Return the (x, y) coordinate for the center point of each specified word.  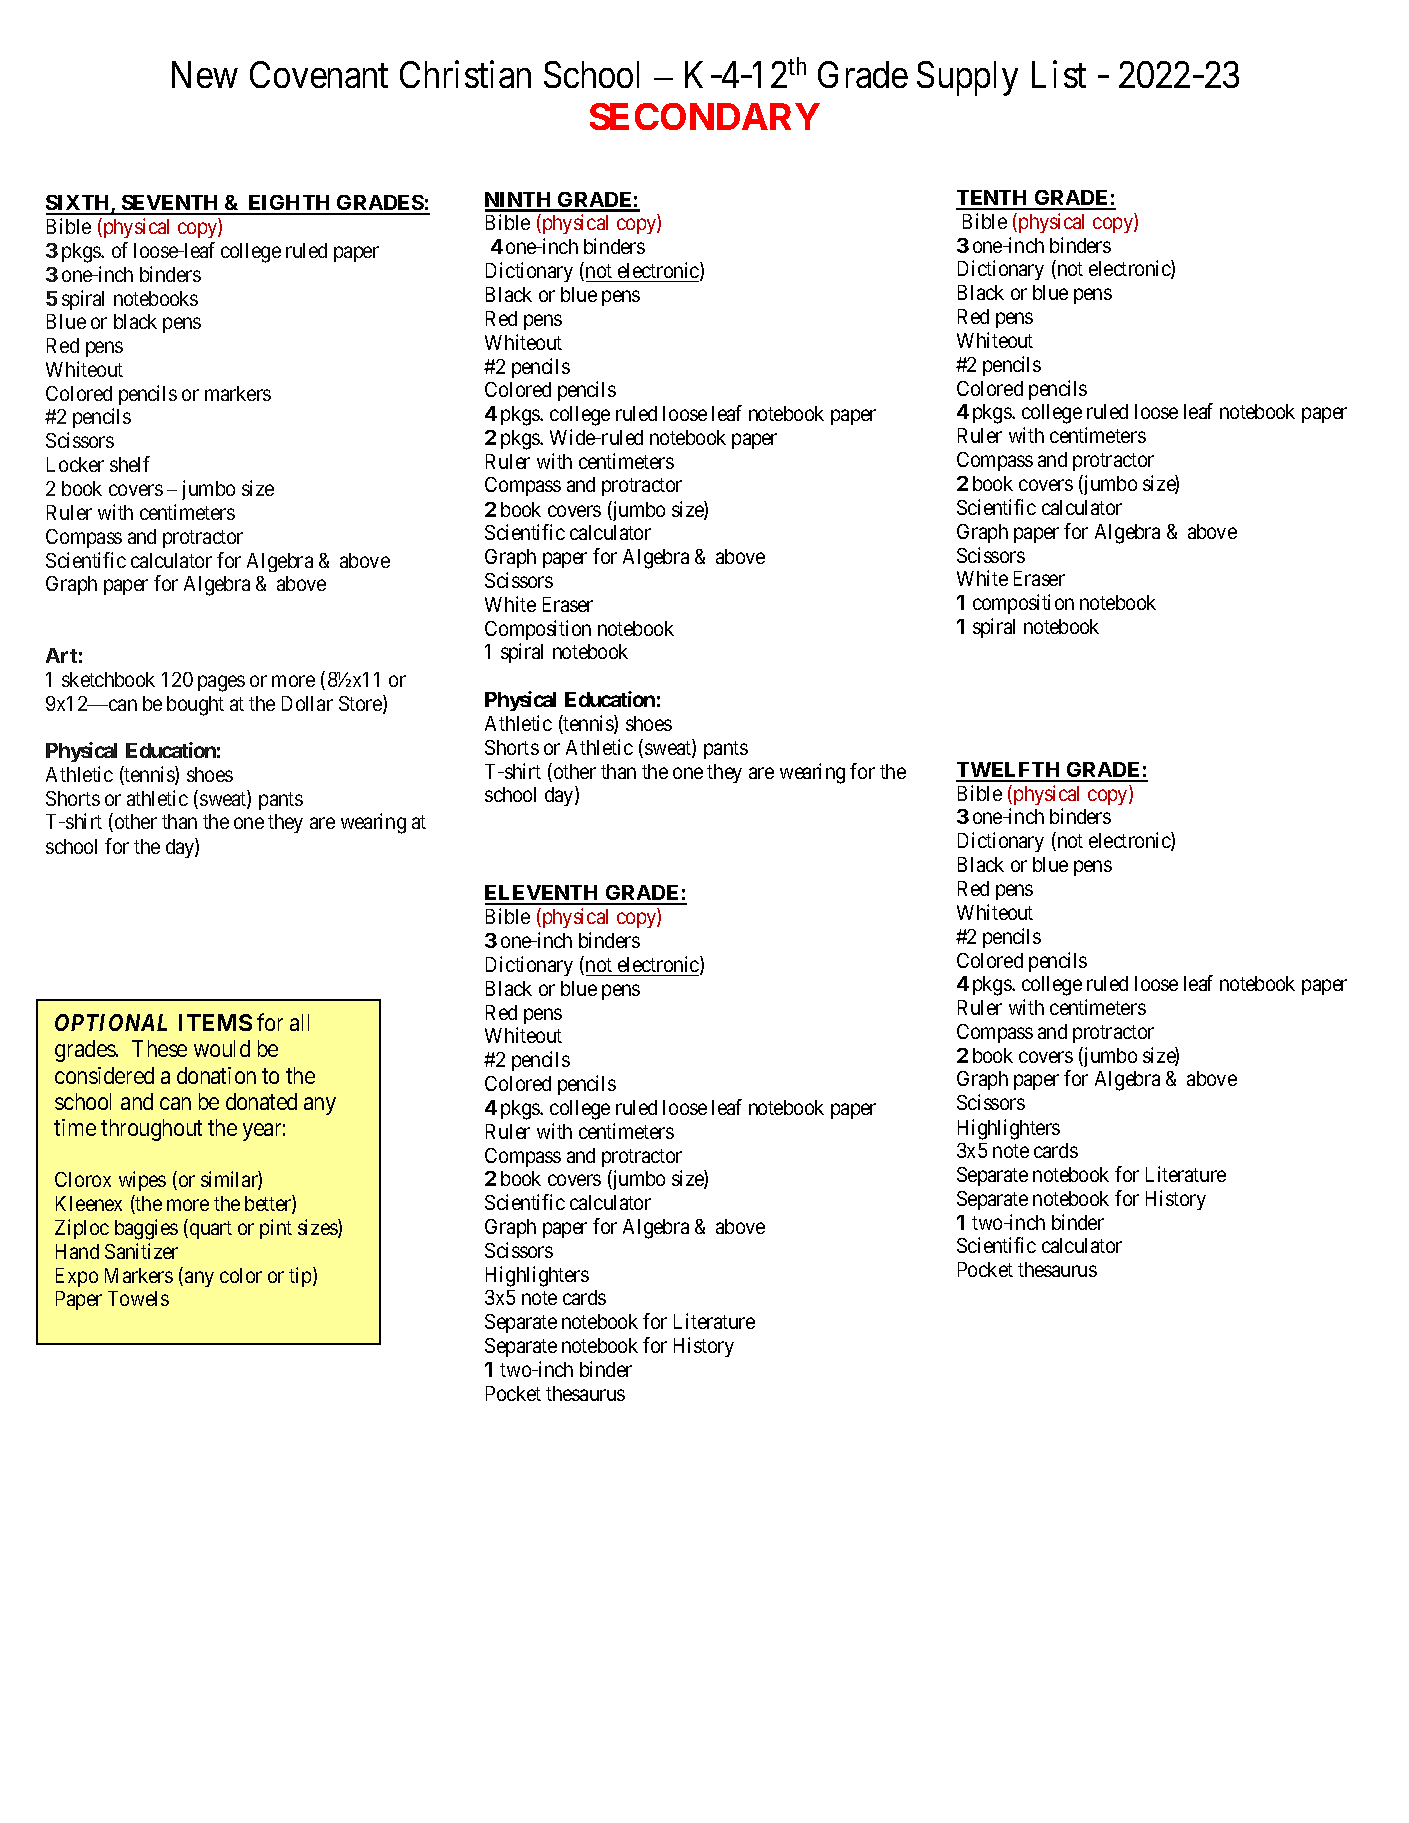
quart (211, 1230)
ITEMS (215, 1022)
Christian (465, 74)
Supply (967, 78)
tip (301, 1277)
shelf (130, 464)
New (205, 74)
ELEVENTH (543, 894)
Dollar (307, 703)
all (299, 1022)
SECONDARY (705, 116)
